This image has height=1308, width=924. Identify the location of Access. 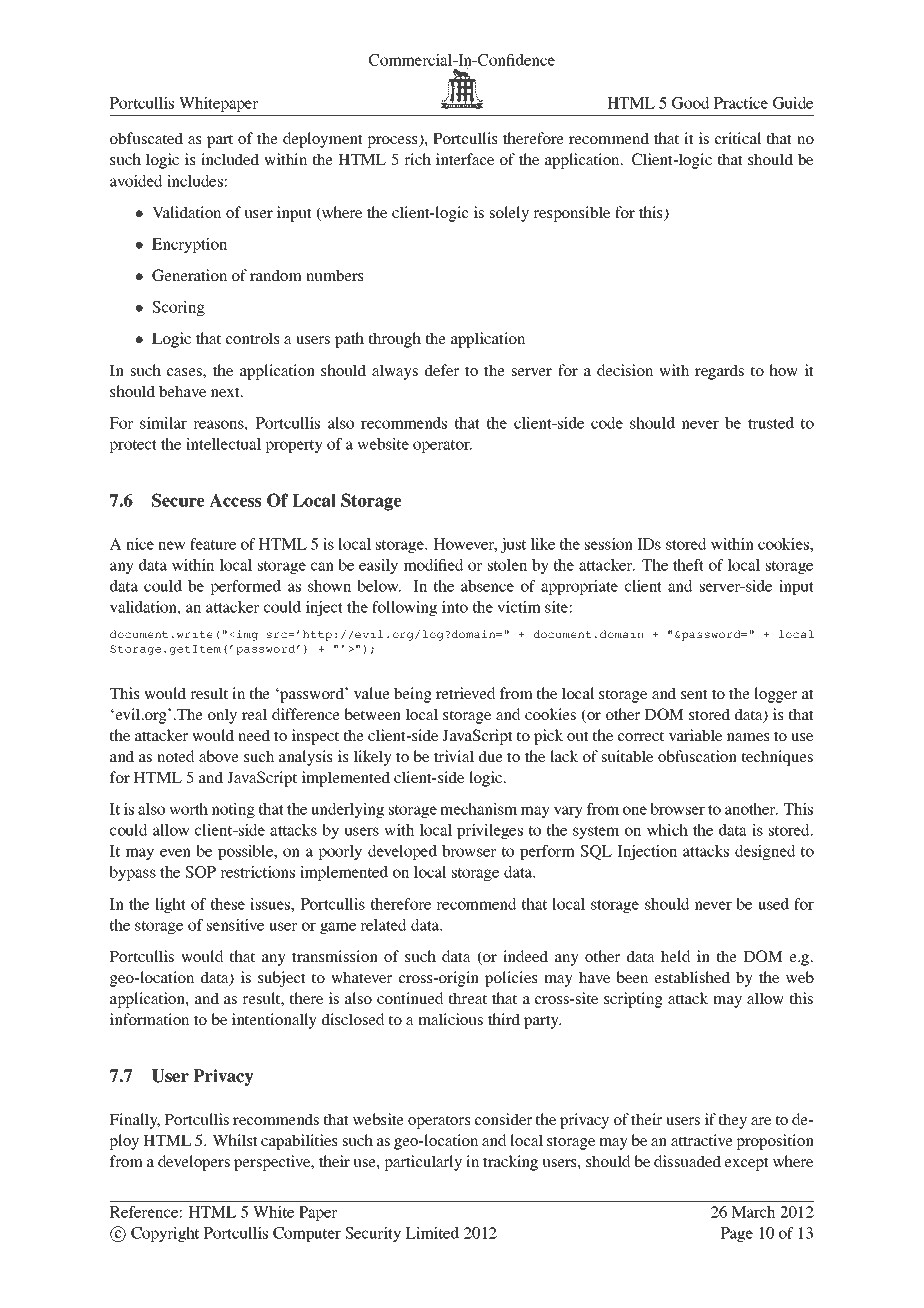
(235, 500).
